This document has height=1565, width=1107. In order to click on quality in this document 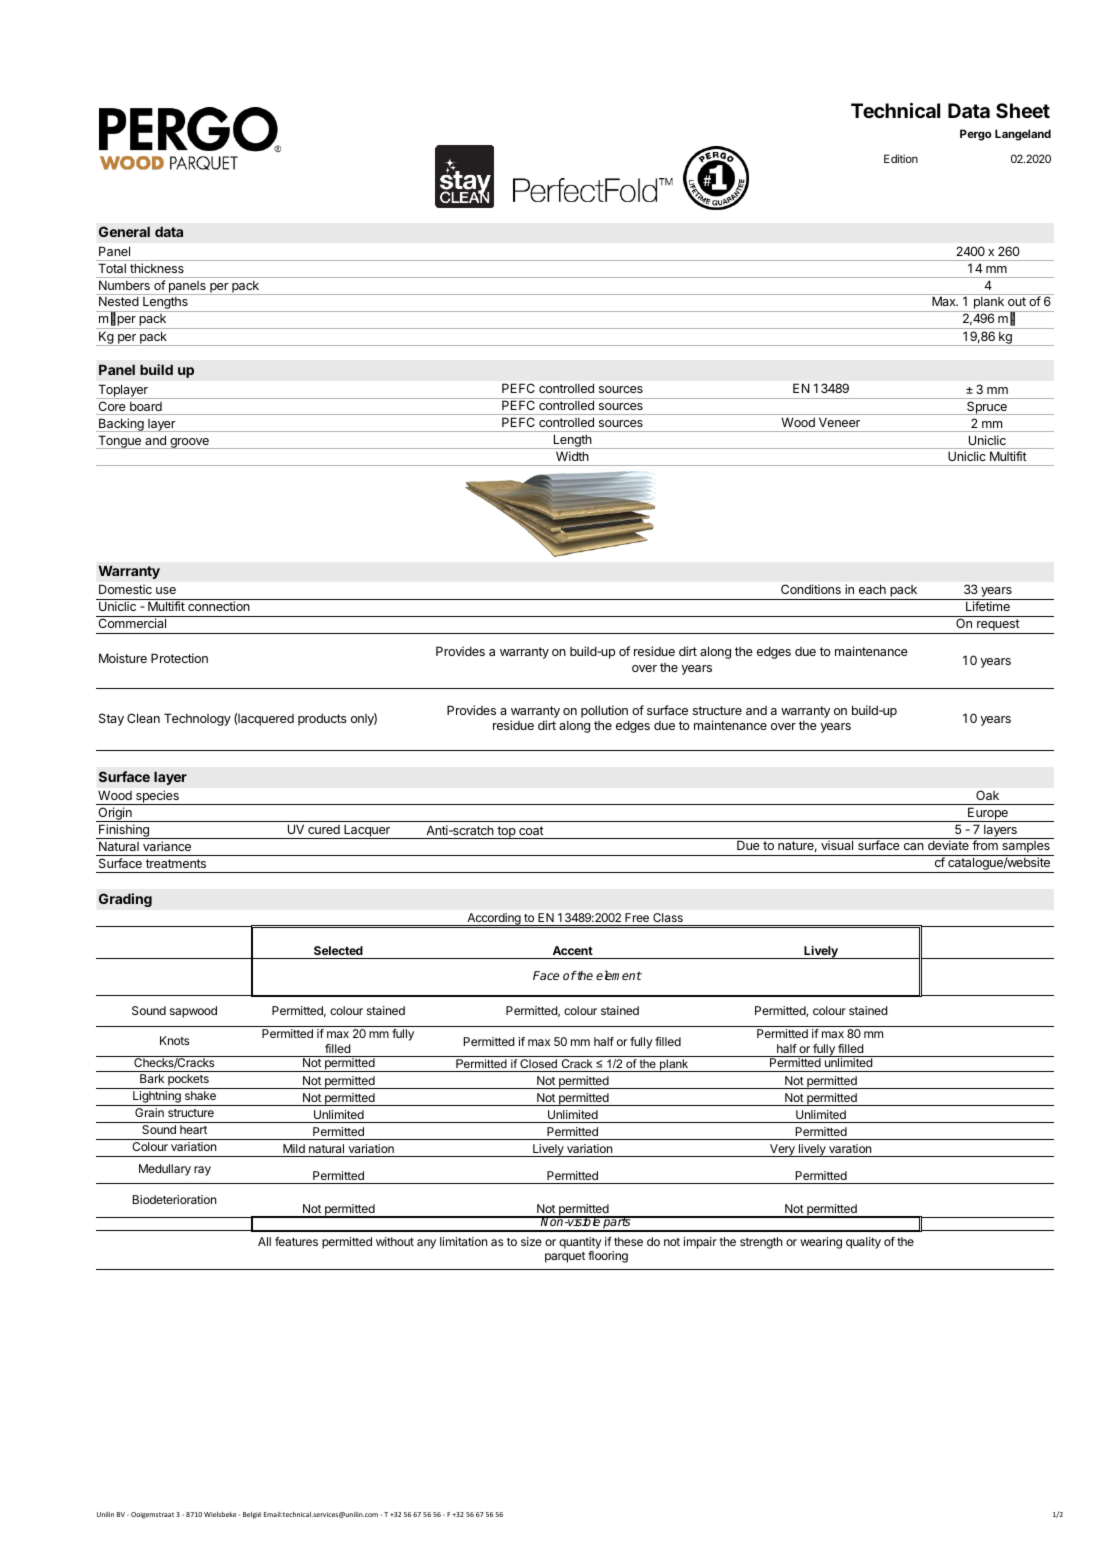, I will do `click(863, 1243)`.
